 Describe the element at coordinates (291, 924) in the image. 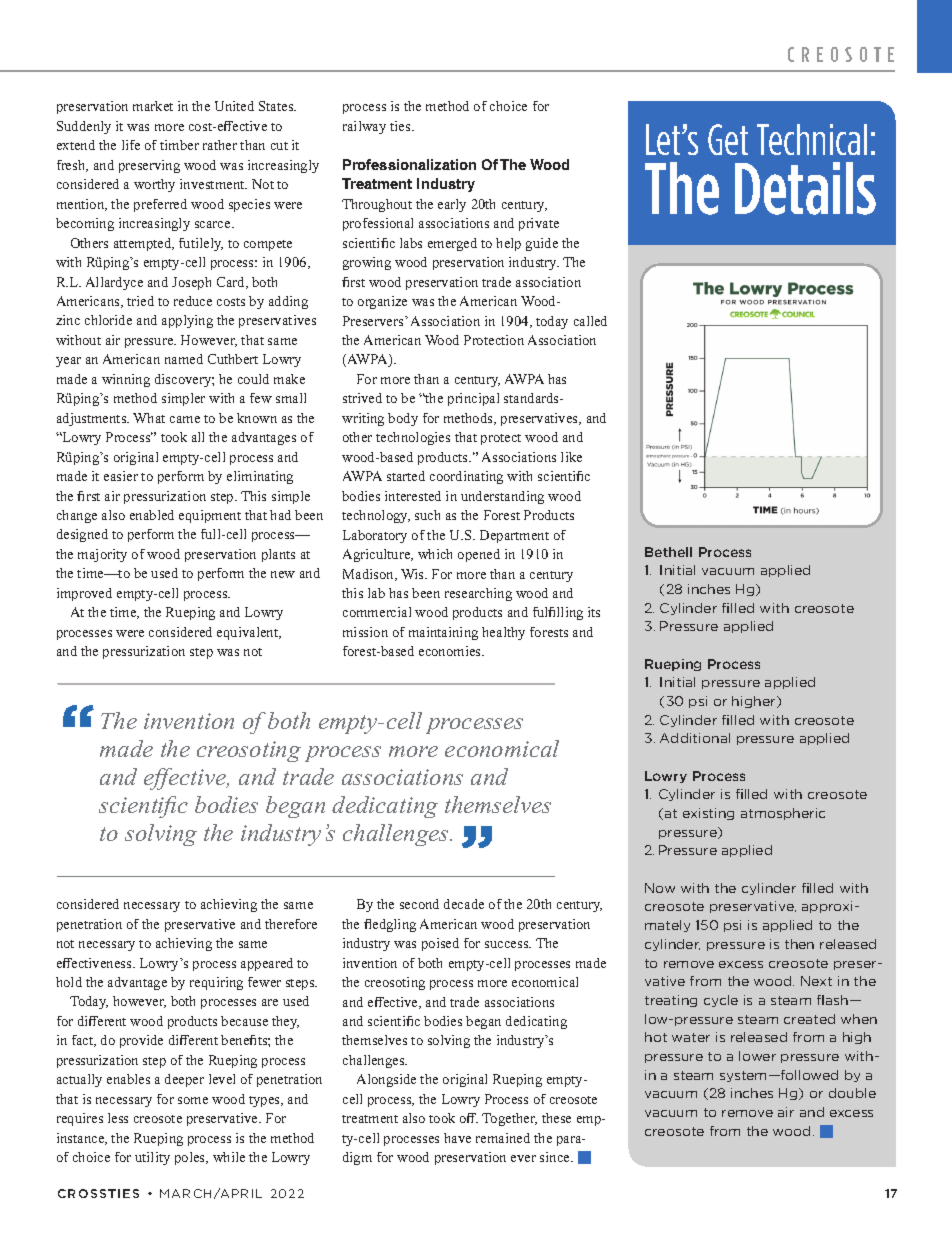

I see `therefore` at that location.
